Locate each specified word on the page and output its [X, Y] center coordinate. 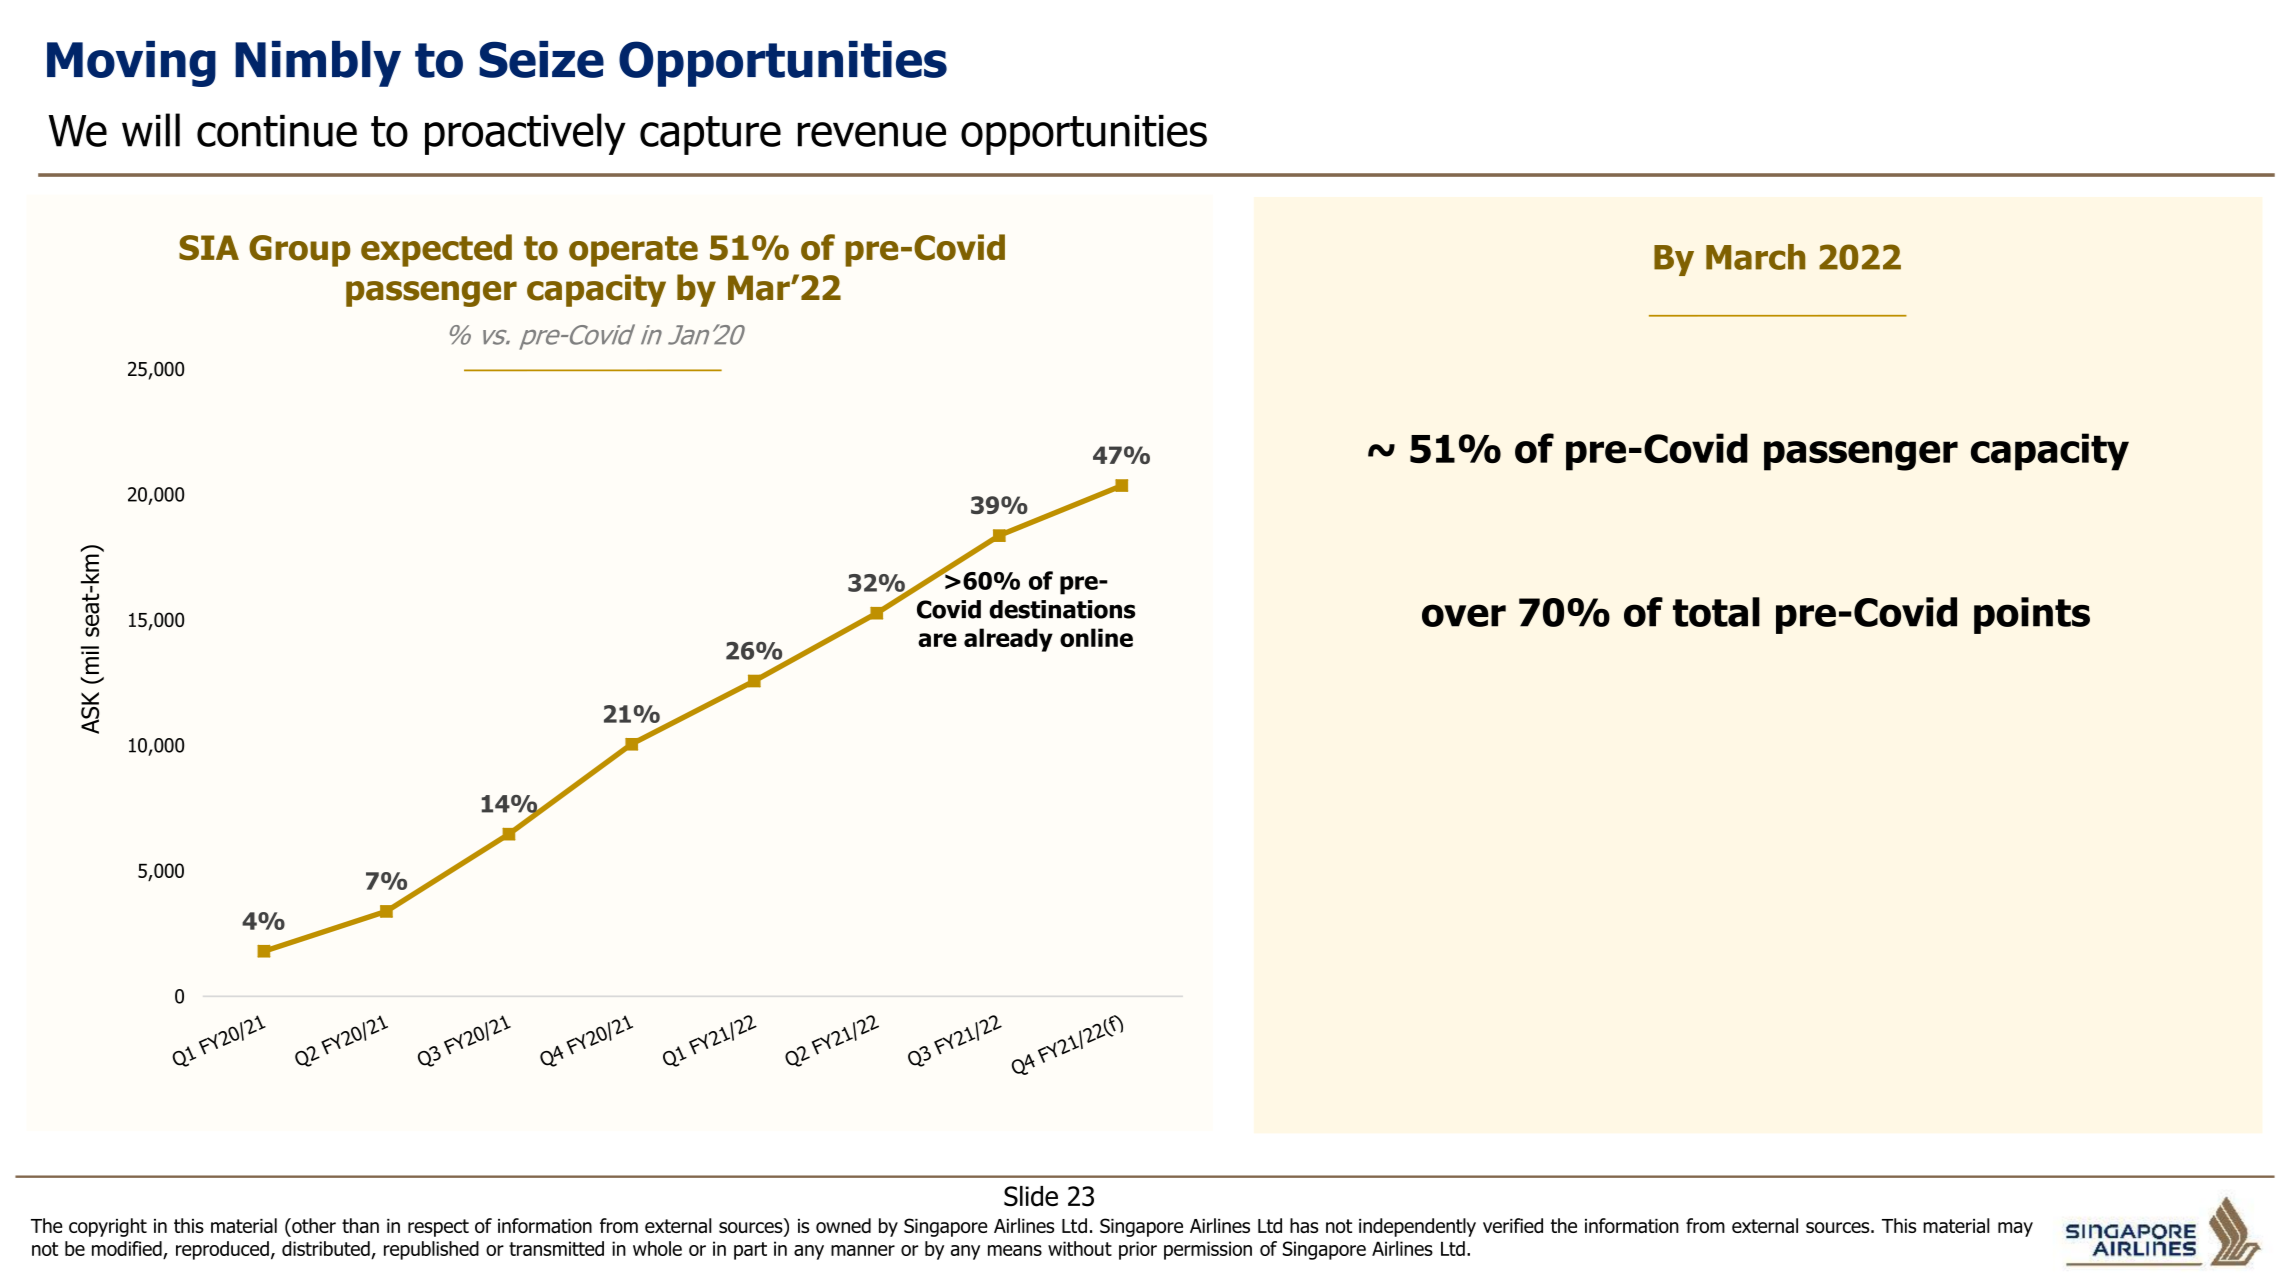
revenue [872, 134]
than [360, 1225]
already [1008, 640]
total [1716, 612]
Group [300, 251]
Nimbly [318, 64]
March [1755, 257]
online [1096, 637]
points [2032, 615]
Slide [1031, 1196]
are [937, 640]
